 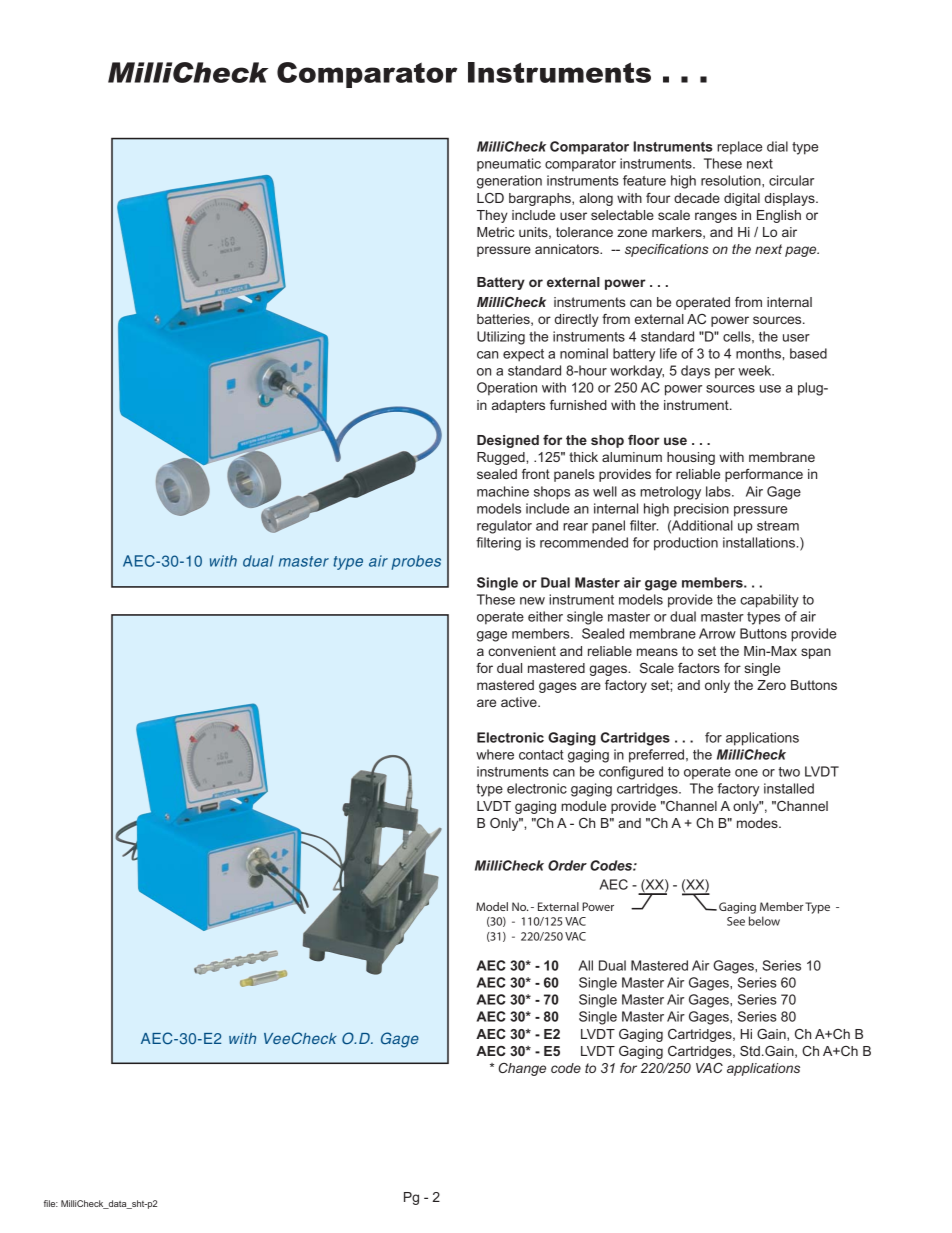 What do you see at coordinates (657, 652) in the image?
I see `means` at bounding box center [657, 652].
